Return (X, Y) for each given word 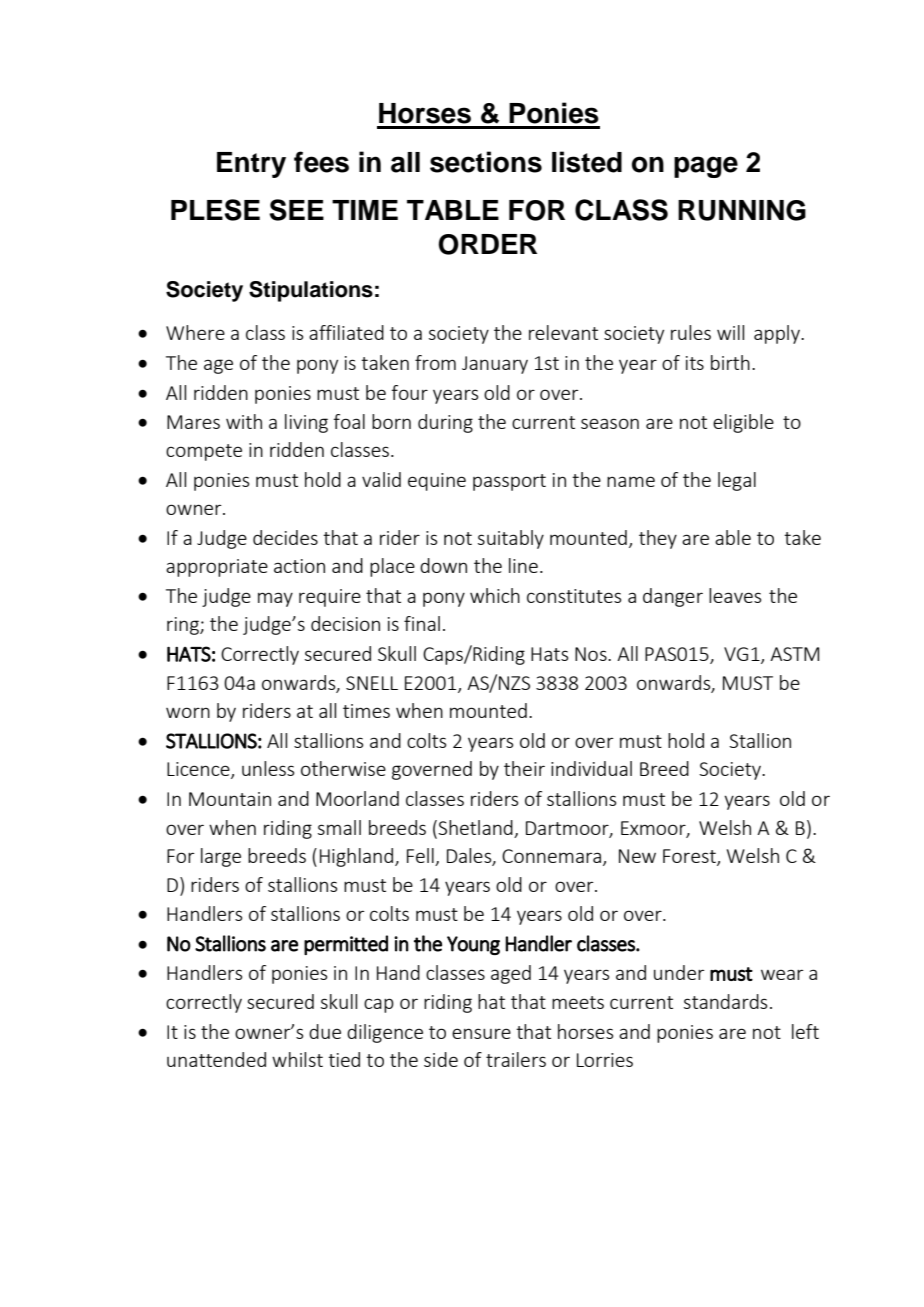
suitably (511, 539)
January (495, 365)
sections (486, 162)
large (221, 857)
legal (737, 481)
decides (285, 537)
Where (195, 332)
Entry (251, 165)
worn (188, 712)
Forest (690, 857)
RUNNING (742, 210)
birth (730, 362)
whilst (297, 1059)
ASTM (794, 654)
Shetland (474, 827)
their (524, 768)
